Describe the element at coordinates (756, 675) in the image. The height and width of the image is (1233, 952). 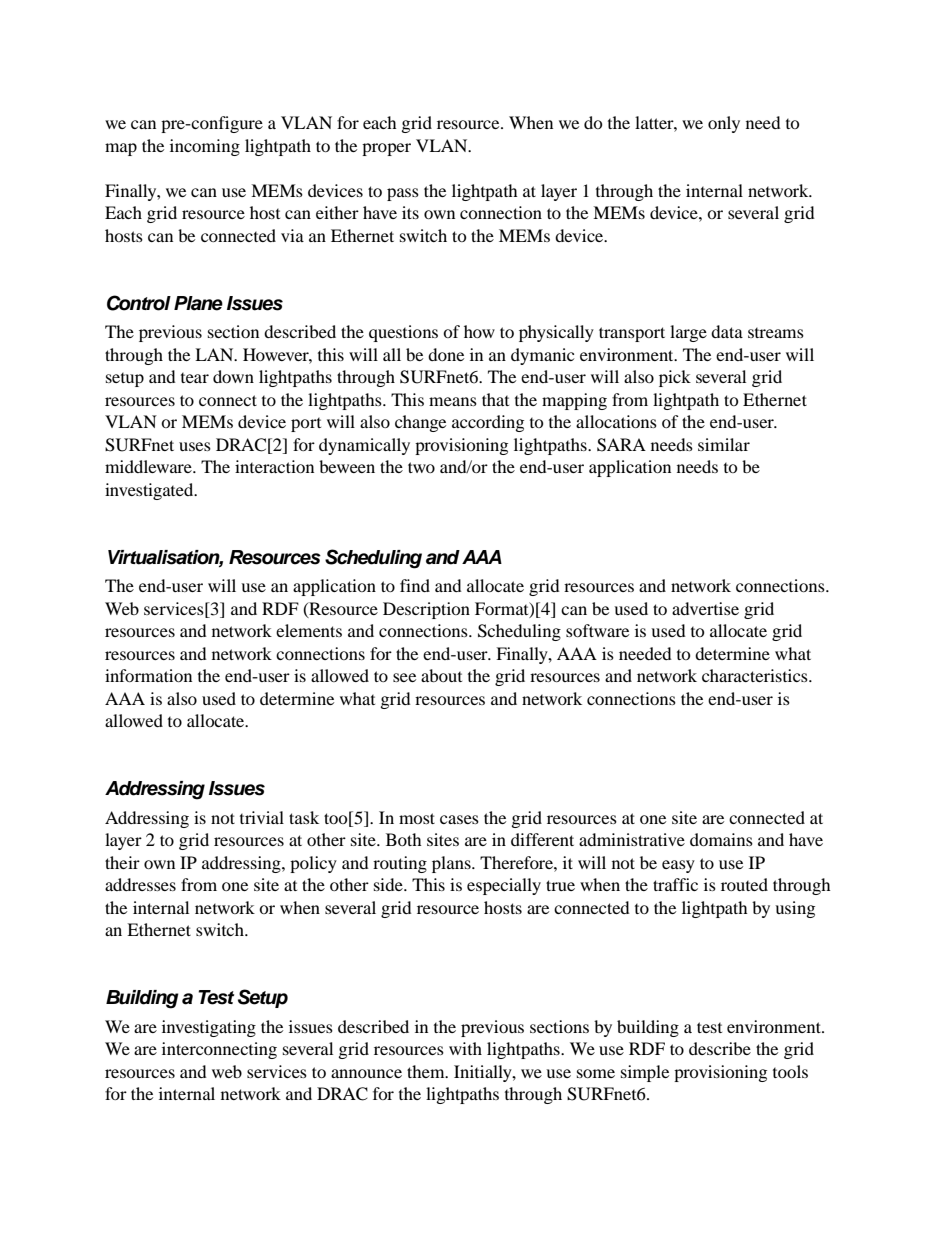
I see `characteristics` at that location.
